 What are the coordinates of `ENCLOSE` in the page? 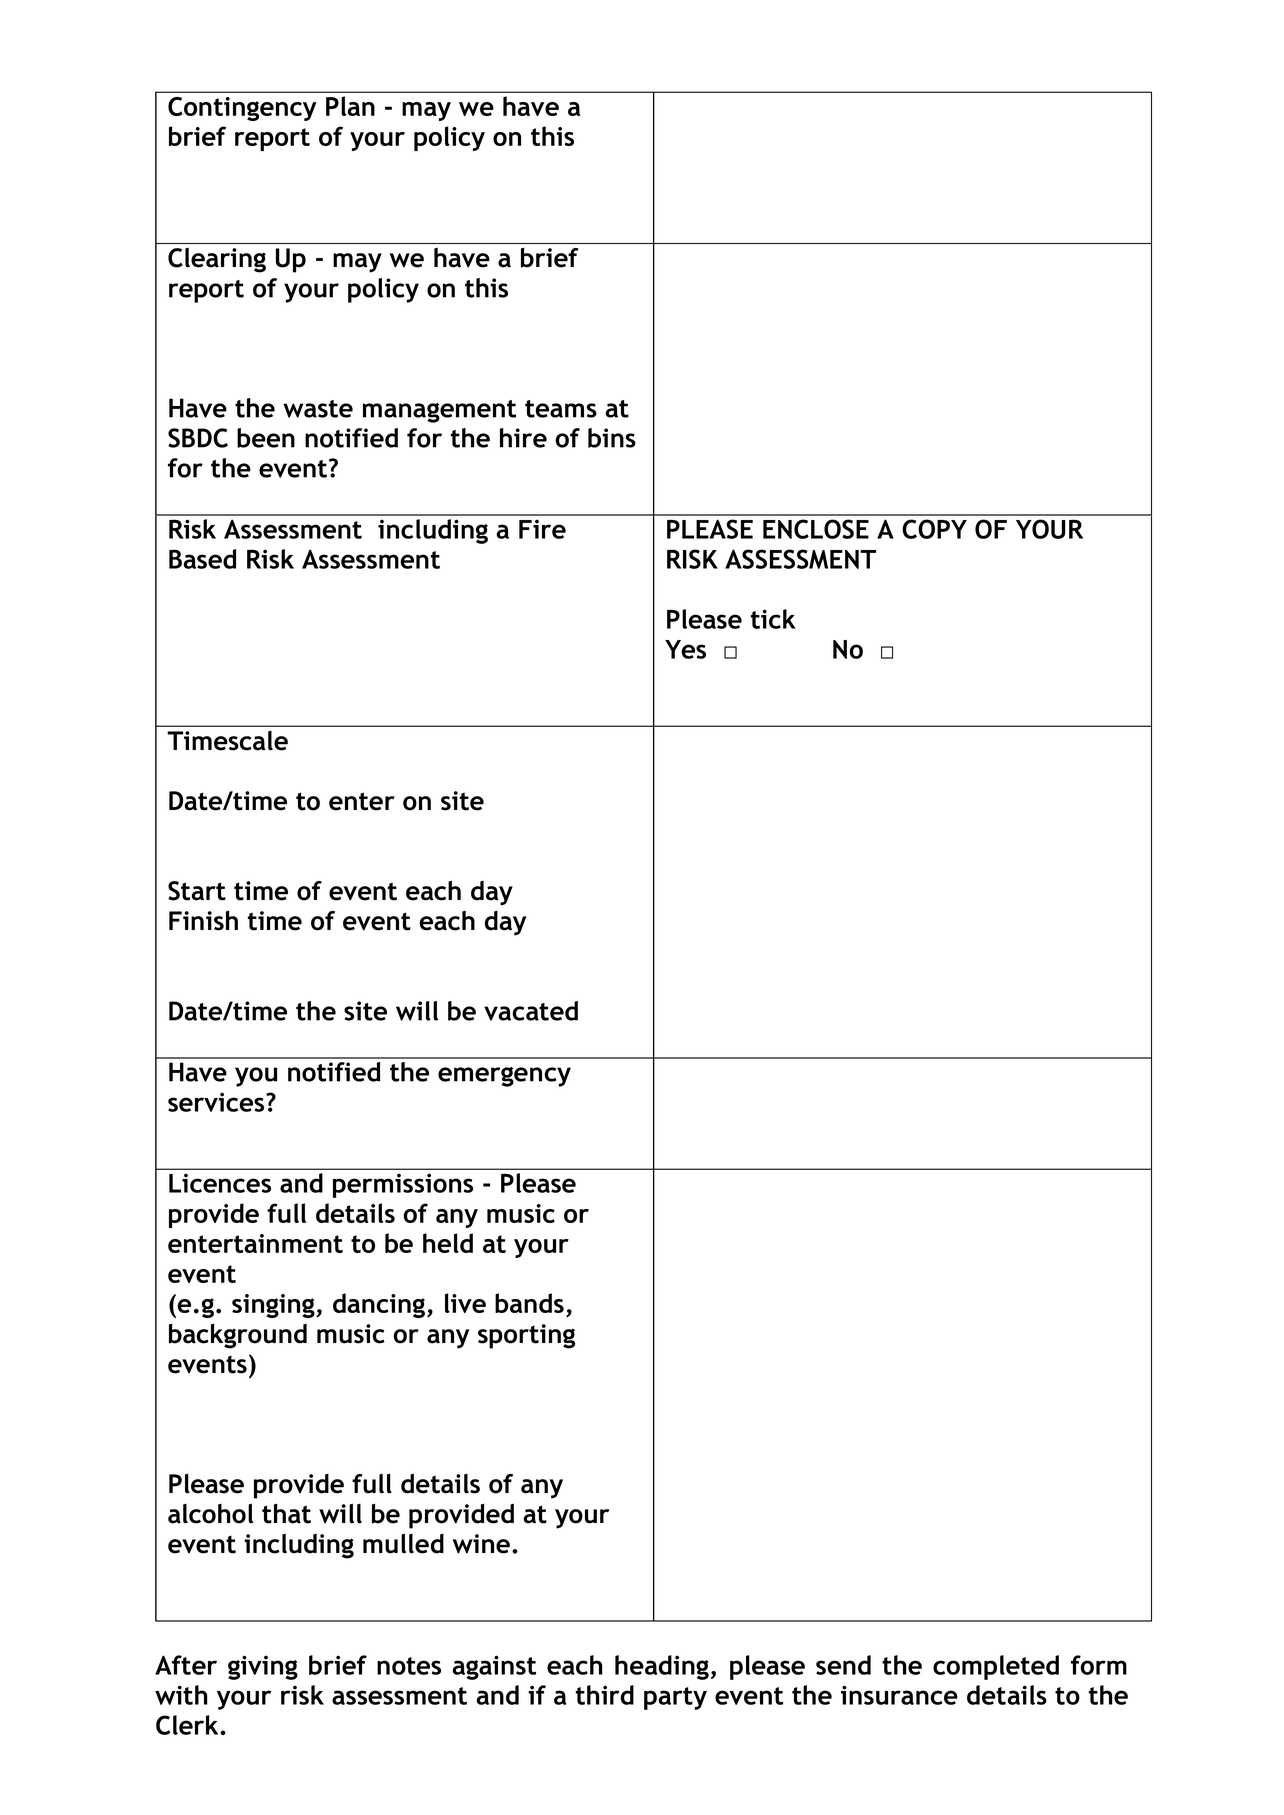 It's located at (816, 529).
